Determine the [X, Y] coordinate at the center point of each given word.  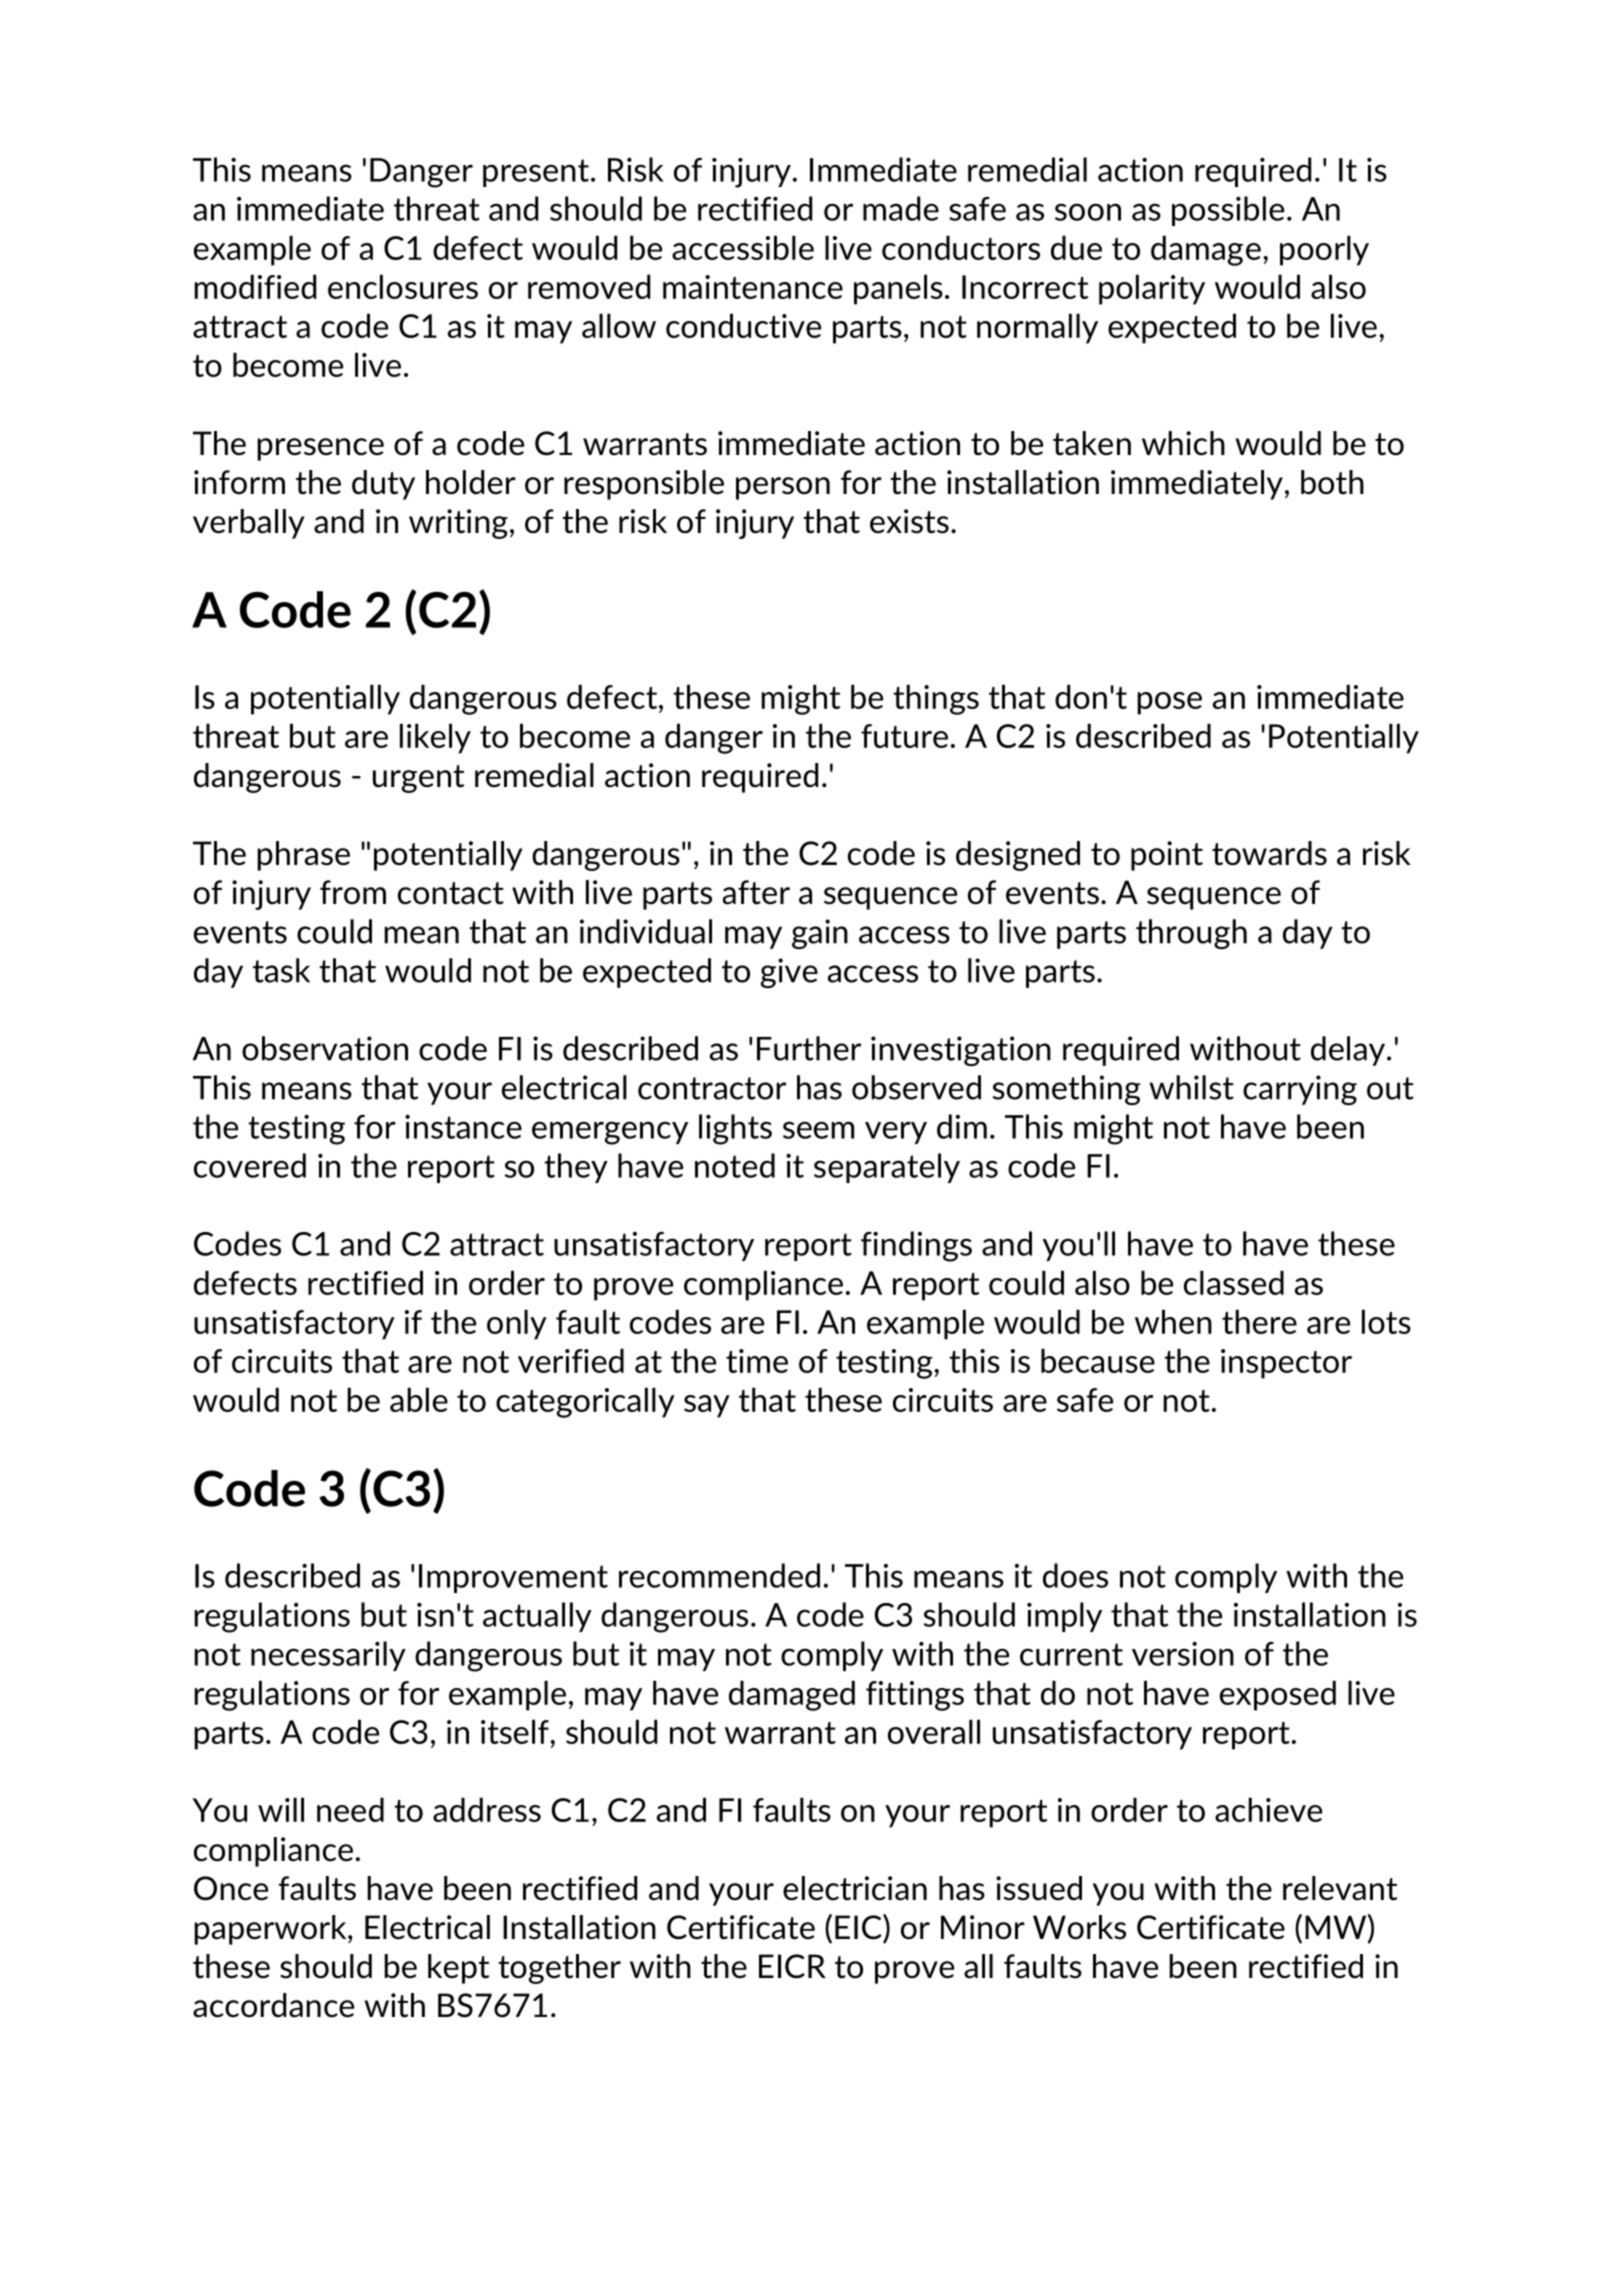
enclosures [403, 286]
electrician [855, 1888]
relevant [1340, 1888]
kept [458, 1969]
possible [1228, 211]
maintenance [753, 287]
